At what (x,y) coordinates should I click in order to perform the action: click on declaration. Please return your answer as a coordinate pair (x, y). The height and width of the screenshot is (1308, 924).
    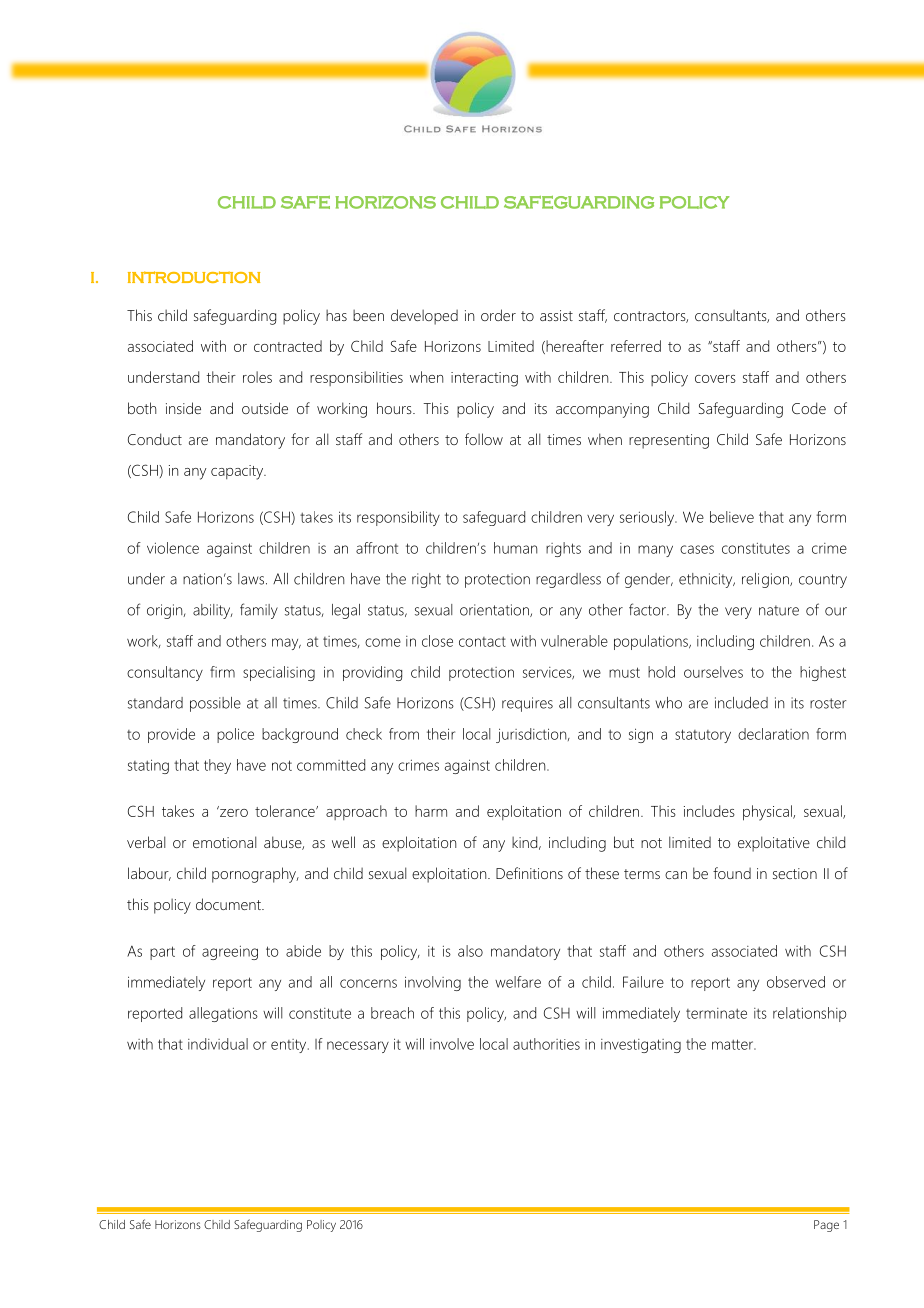
    Looking at the image, I should click on (773, 734).
